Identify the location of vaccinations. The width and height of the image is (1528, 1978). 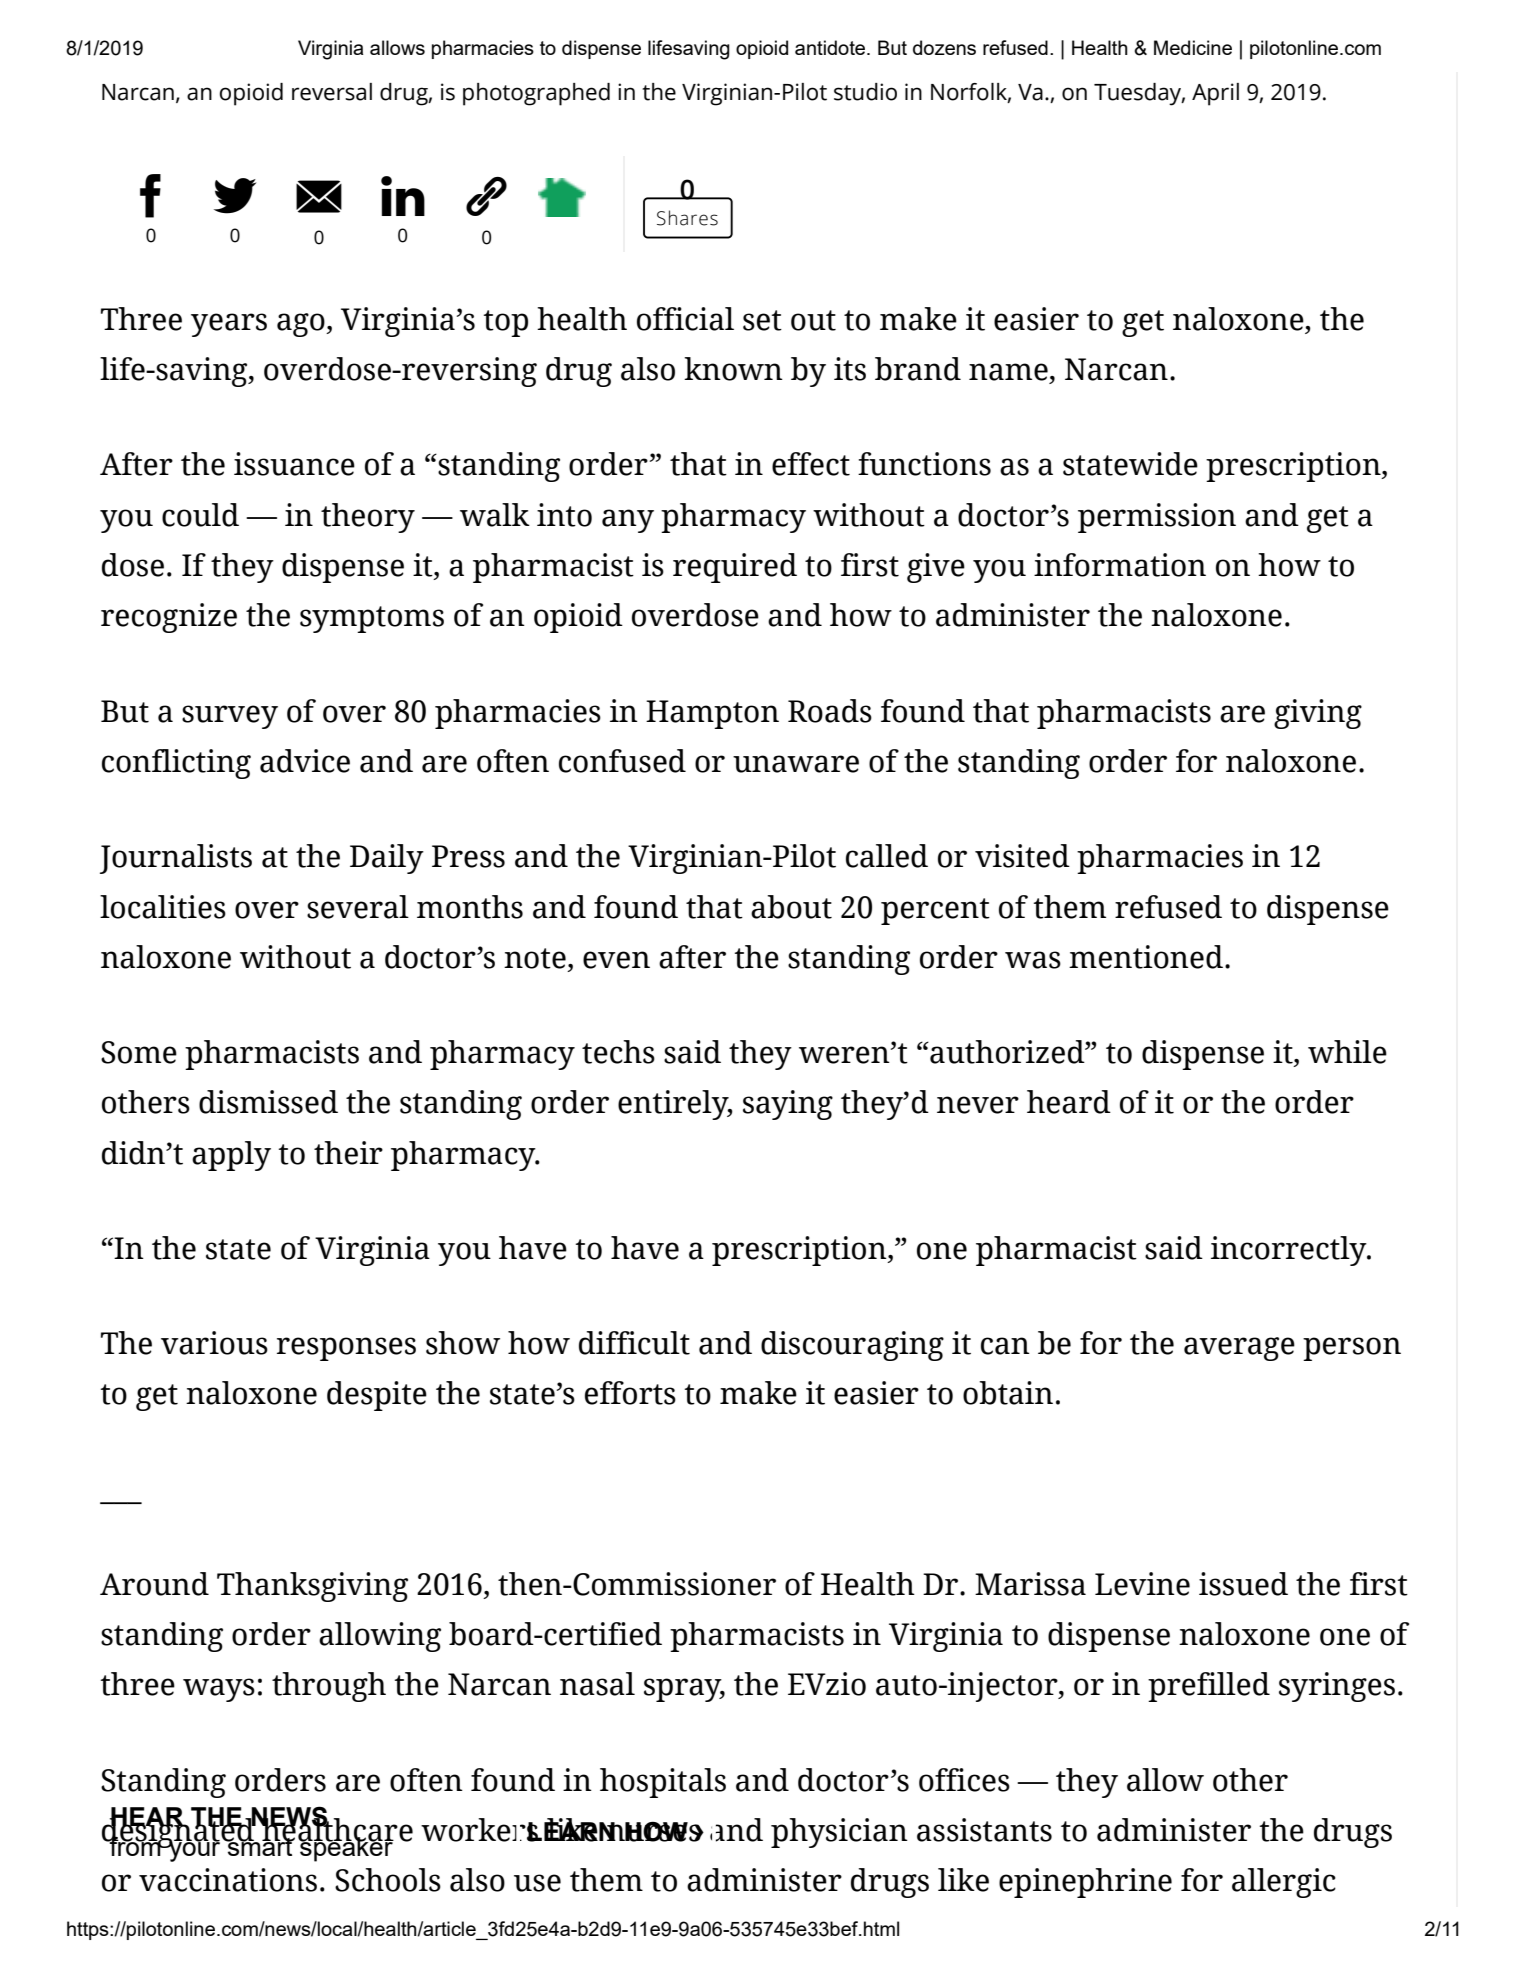
(228, 1880).
